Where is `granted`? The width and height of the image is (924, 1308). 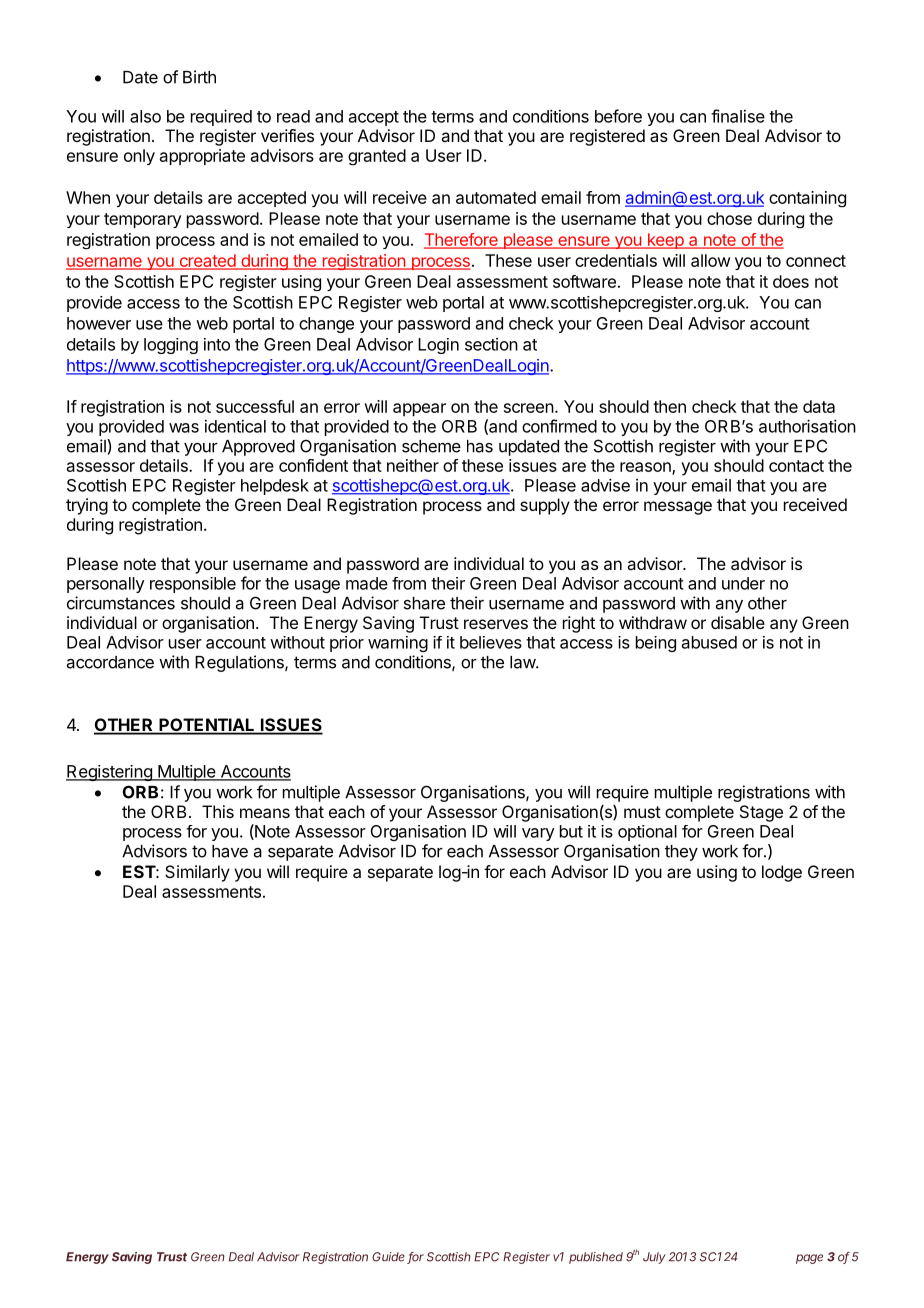 granted is located at coordinates (377, 157).
